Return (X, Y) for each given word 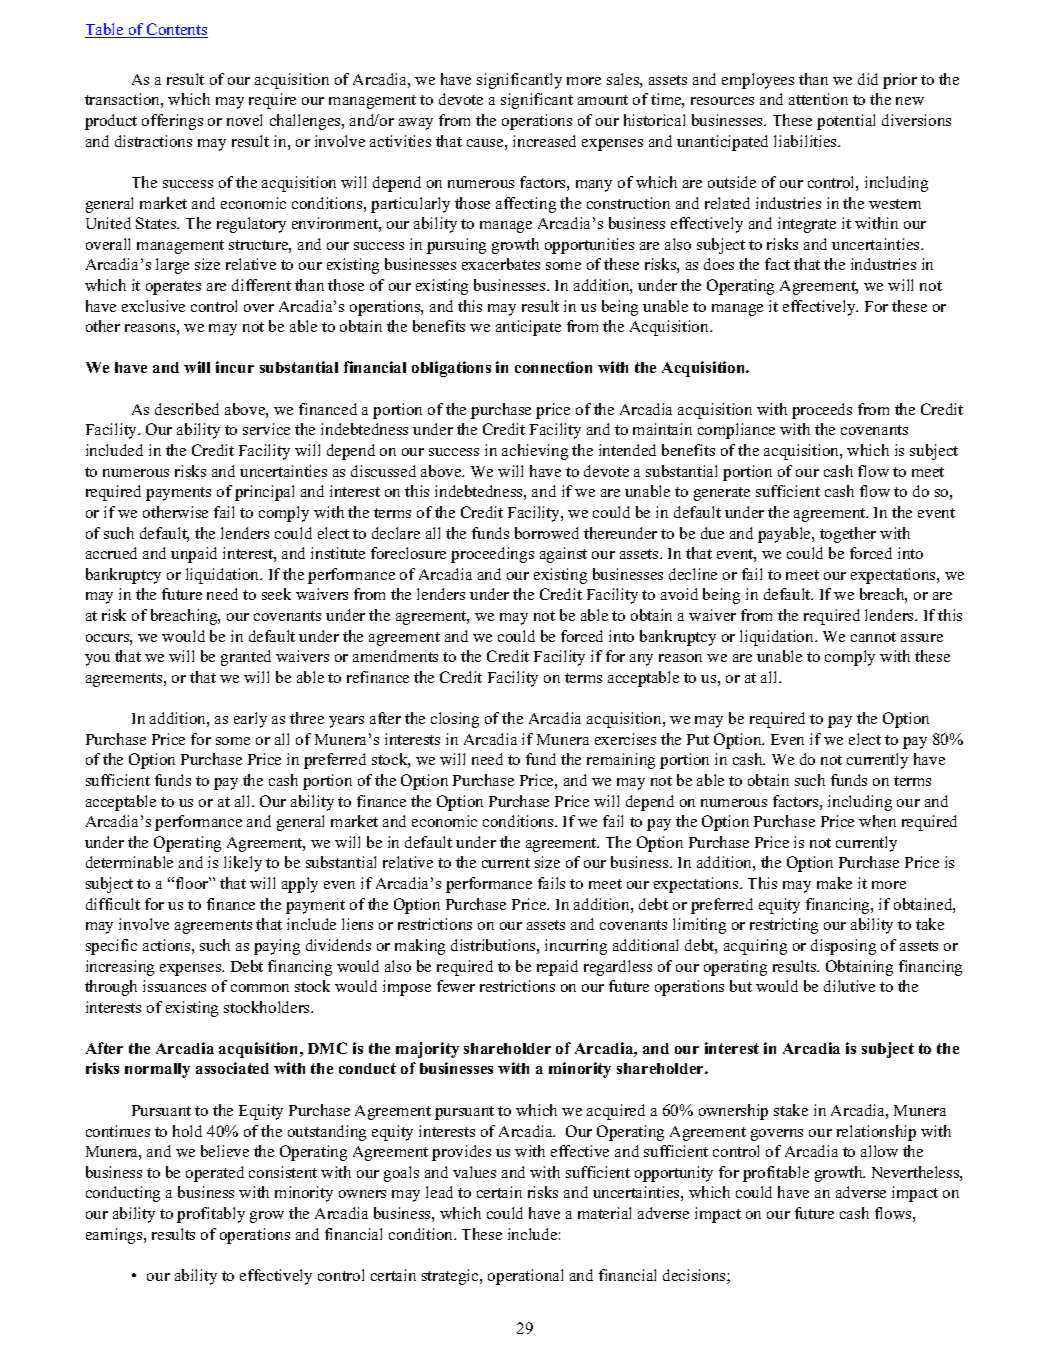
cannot (873, 637)
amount (603, 100)
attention (818, 99)
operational (525, 1277)
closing (455, 720)
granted (246, 658)
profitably (211, 1215)
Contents (176, 30)
